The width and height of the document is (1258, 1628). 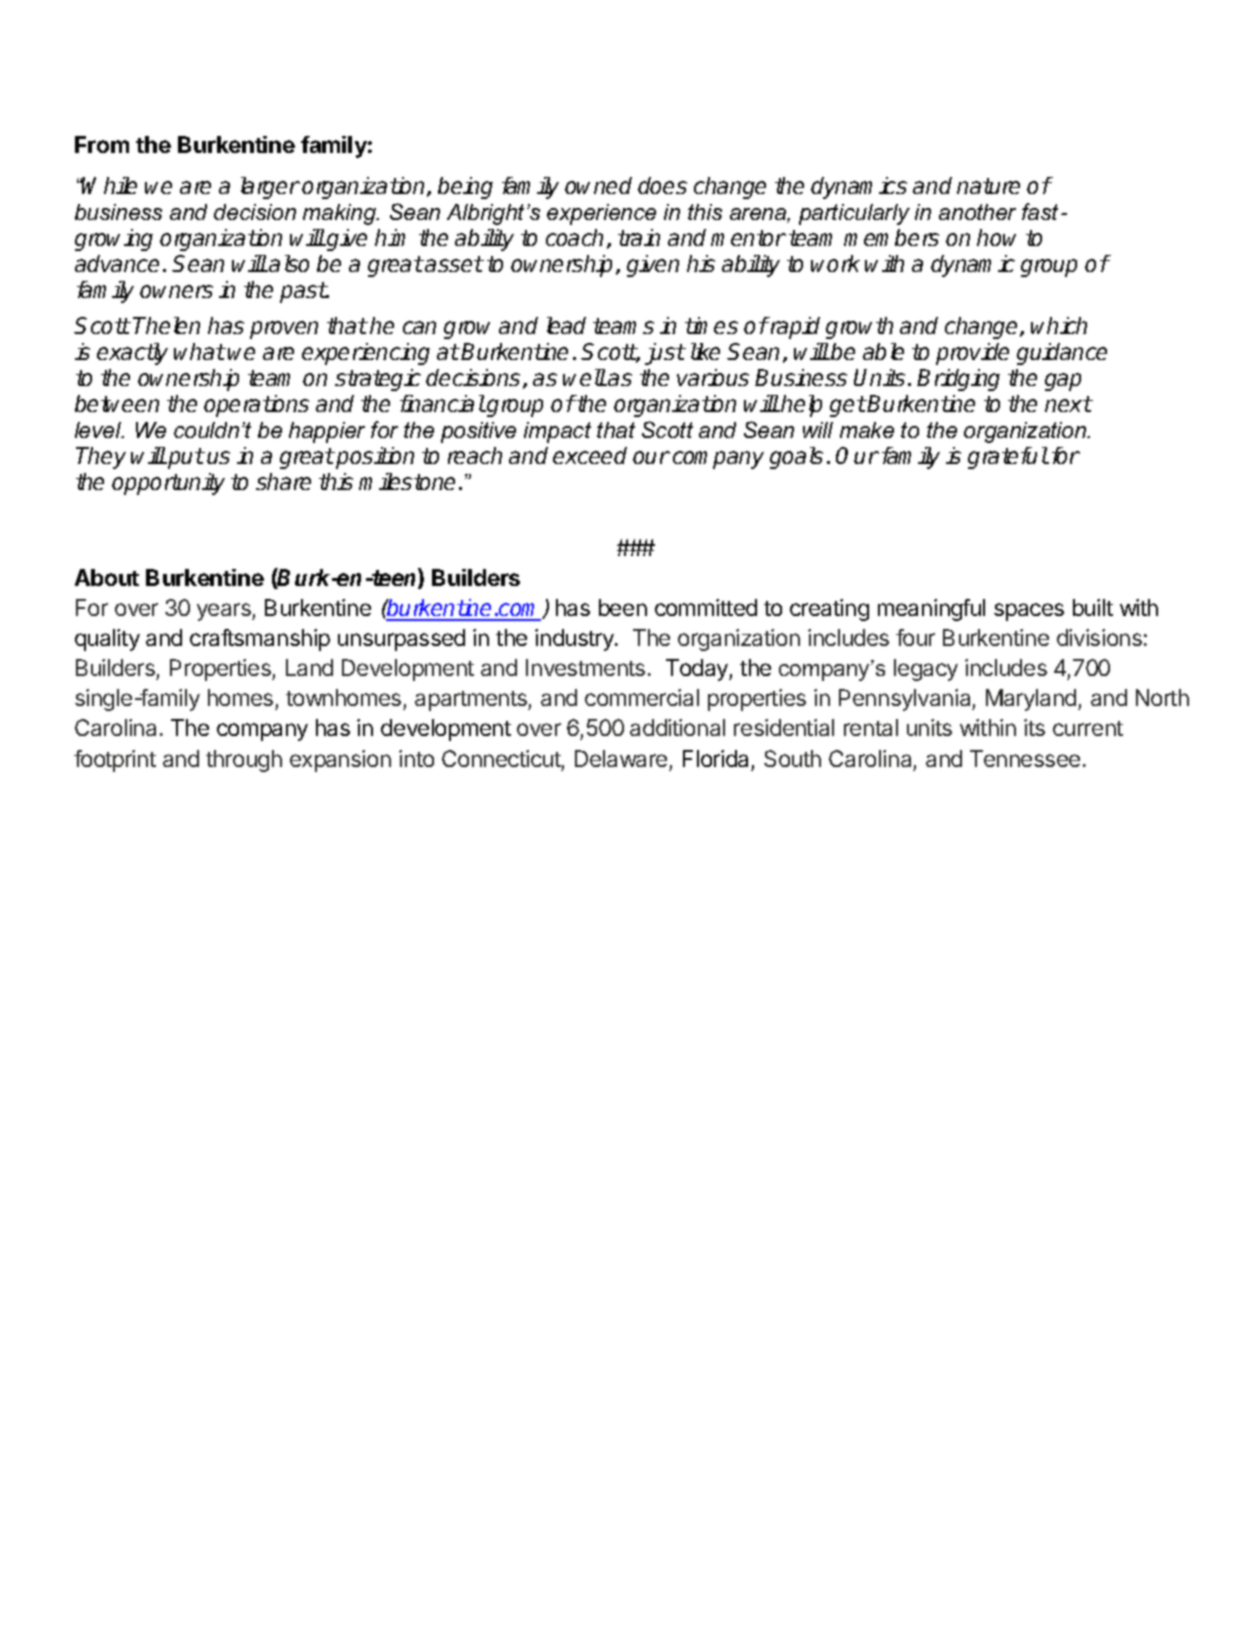 I want to click on Delaware, so click(x=622, y=760).
